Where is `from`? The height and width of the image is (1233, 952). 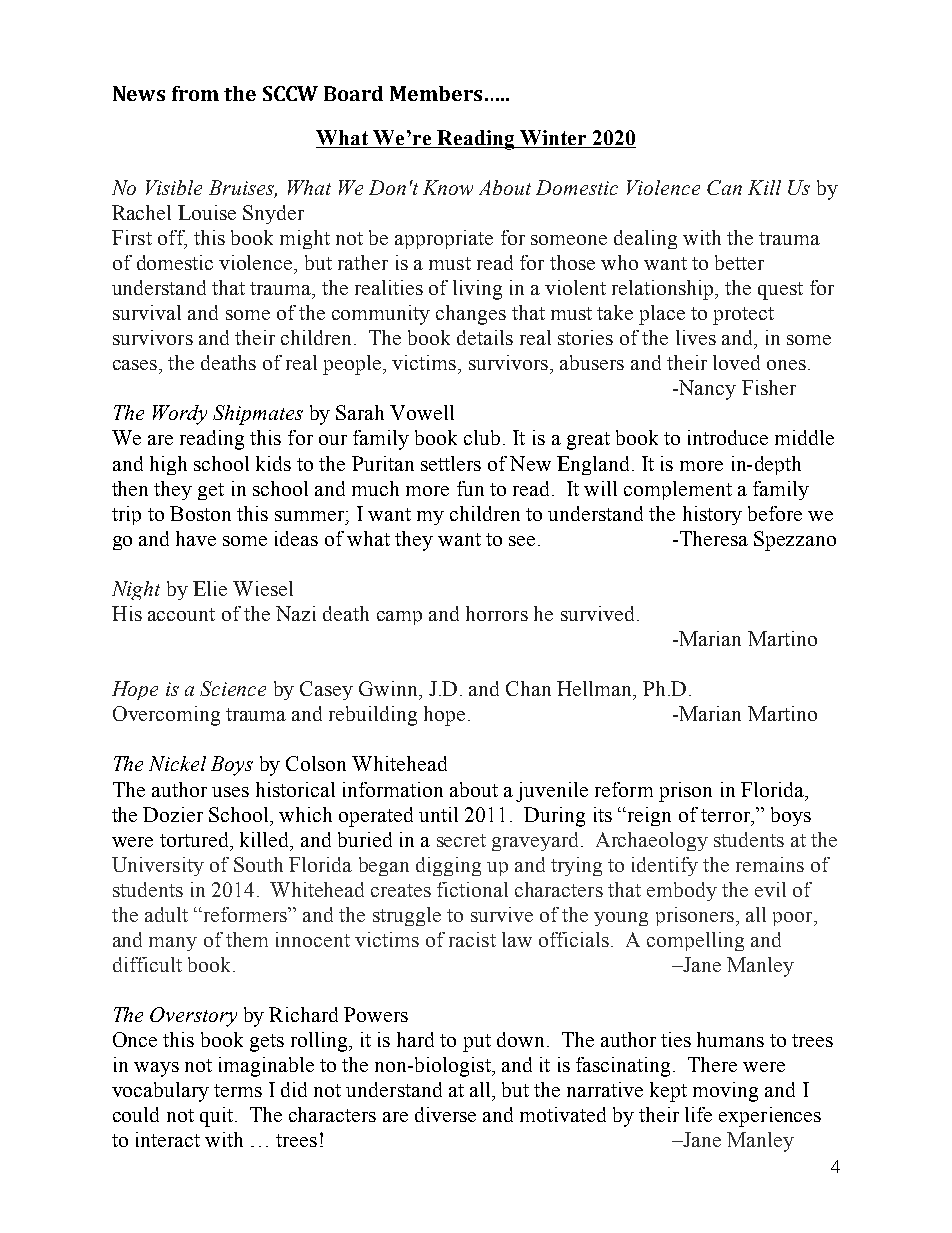
from is located at coordinates (195, 93).
